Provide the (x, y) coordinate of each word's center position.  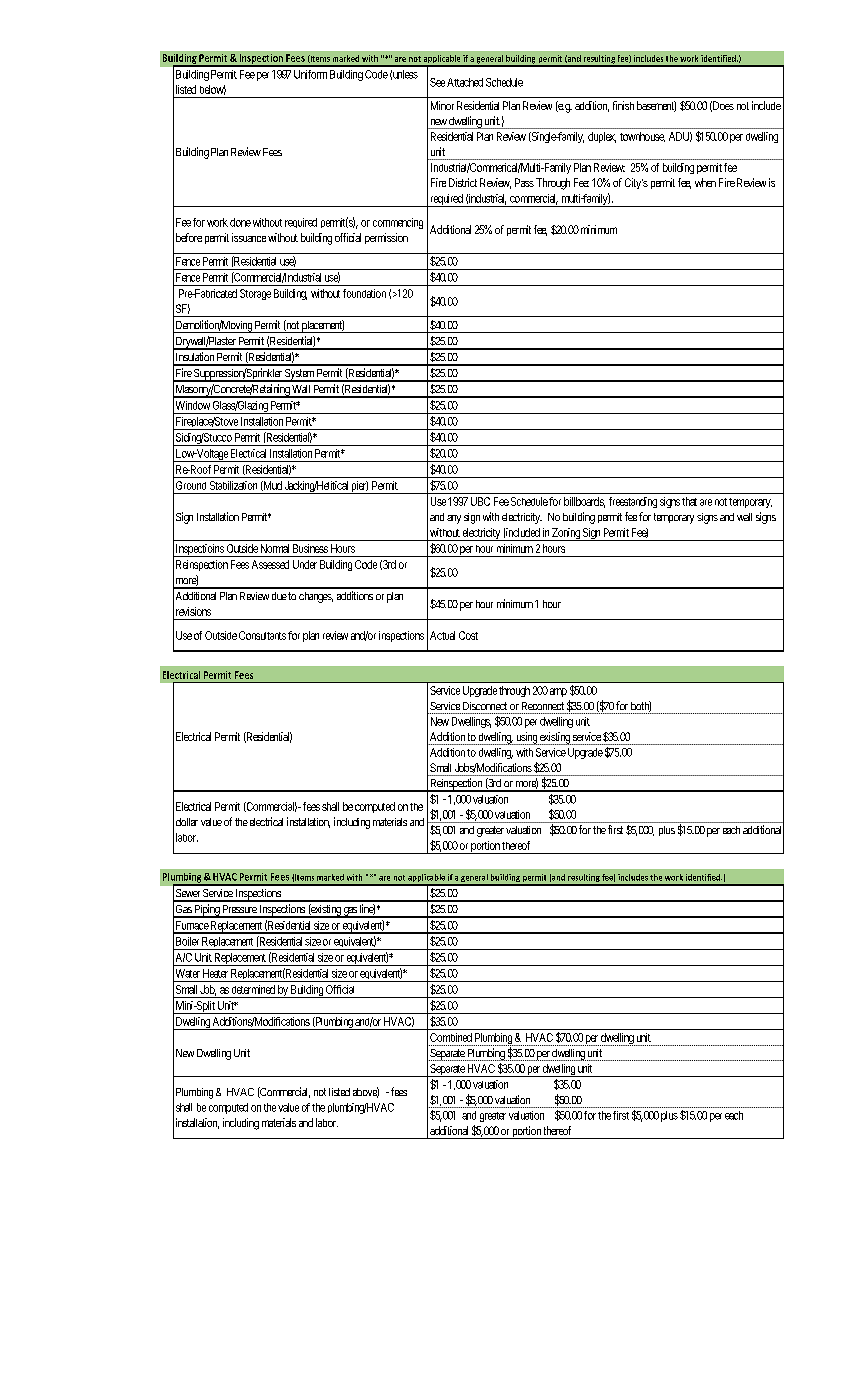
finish (623, 105)
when (705, 182)
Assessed (270, 564)
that (689, 501)
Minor (442, 105)
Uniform (310, 74)
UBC (480, 501)
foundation (364, 293)
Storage (255, 294)
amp (558, 692)
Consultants (262, 635)
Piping (206, 911)
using (526, 738)
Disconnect (485, 706)
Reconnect (543, 706)
